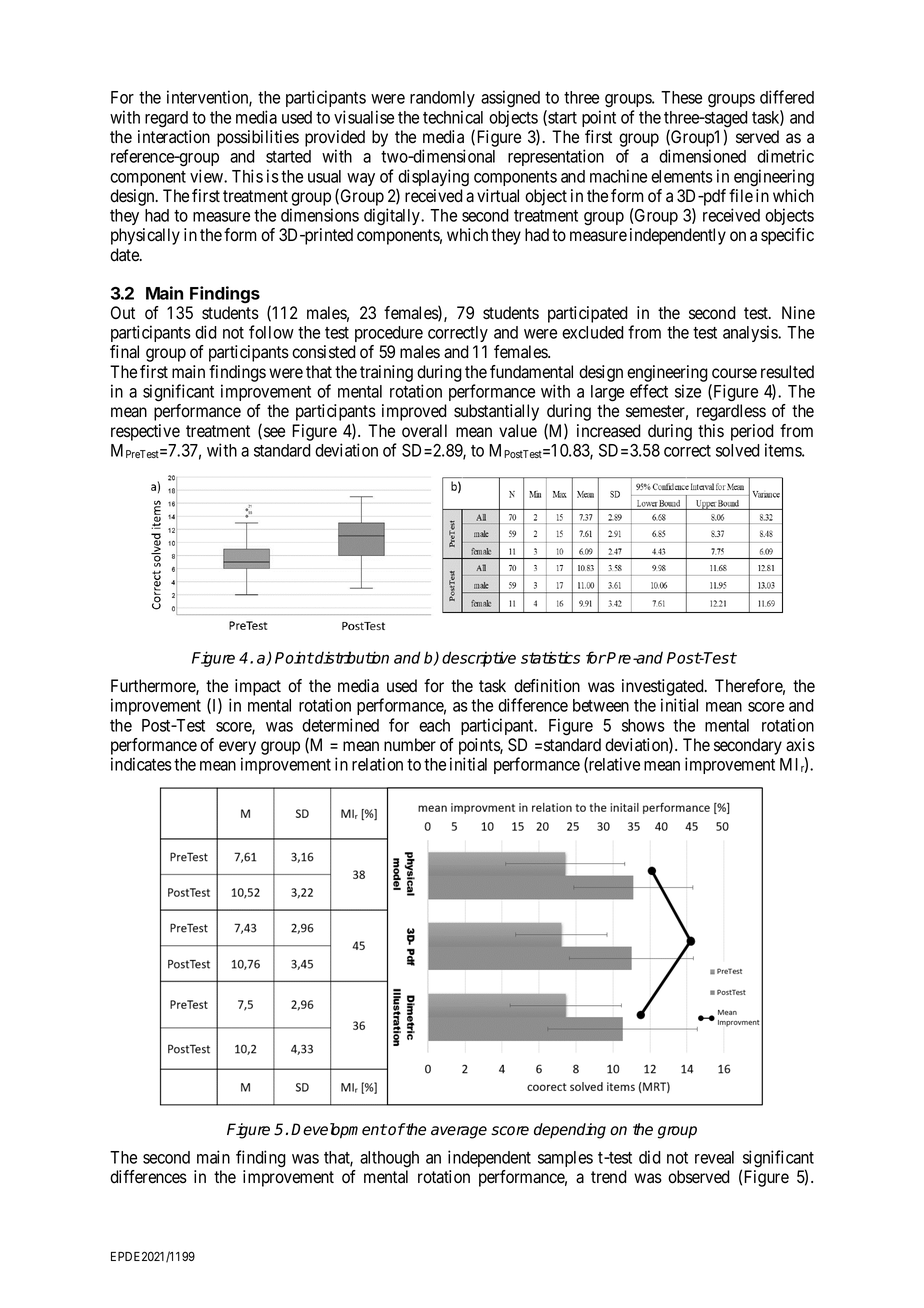 This image has height=1308, width=924. I want to click on course, so click(734, 373).
